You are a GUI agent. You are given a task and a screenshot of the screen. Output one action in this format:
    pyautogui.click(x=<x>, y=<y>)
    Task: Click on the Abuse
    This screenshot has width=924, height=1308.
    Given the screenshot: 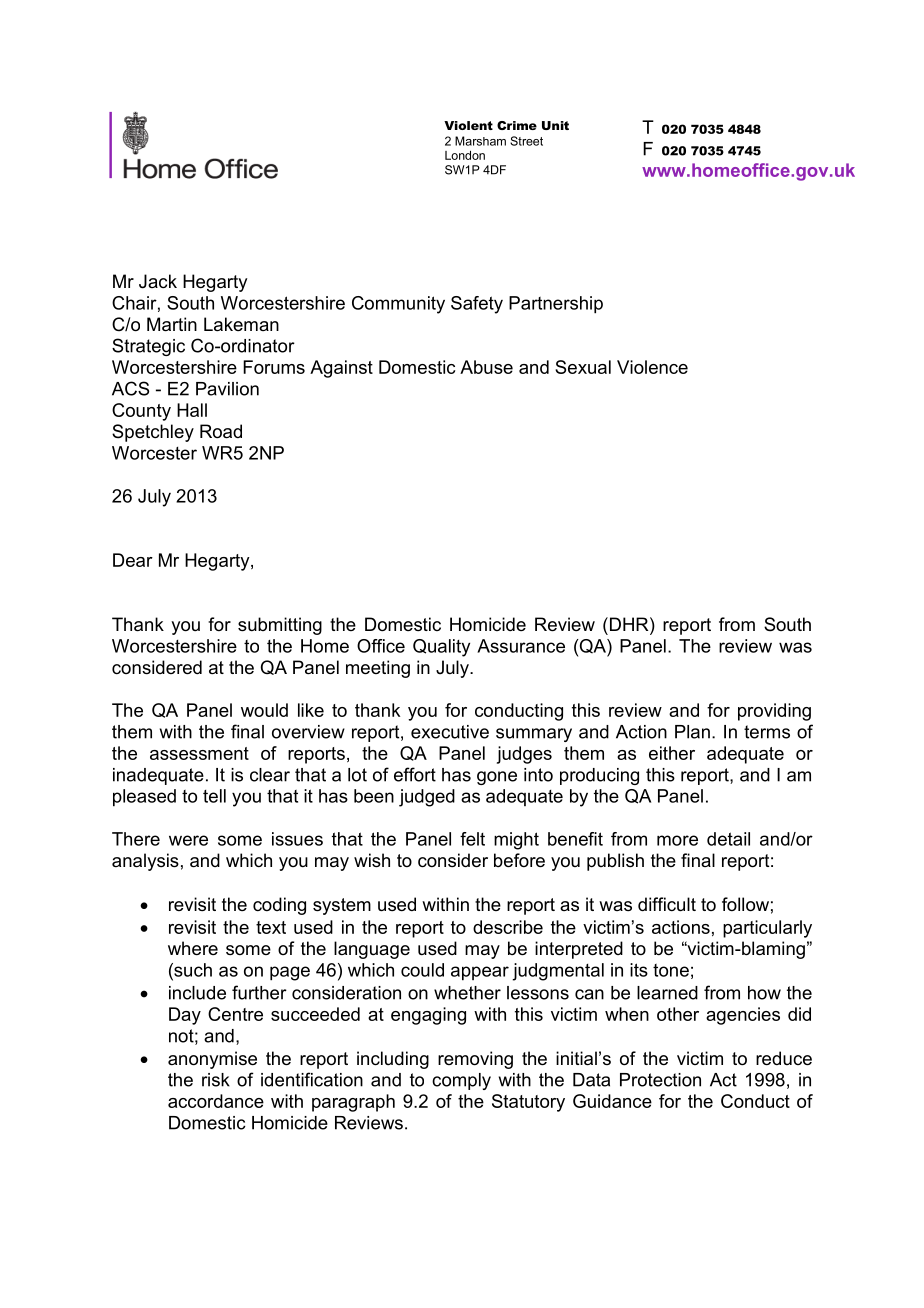 What is the action you would take?
    pyautogui.click(x=486, y=367)
